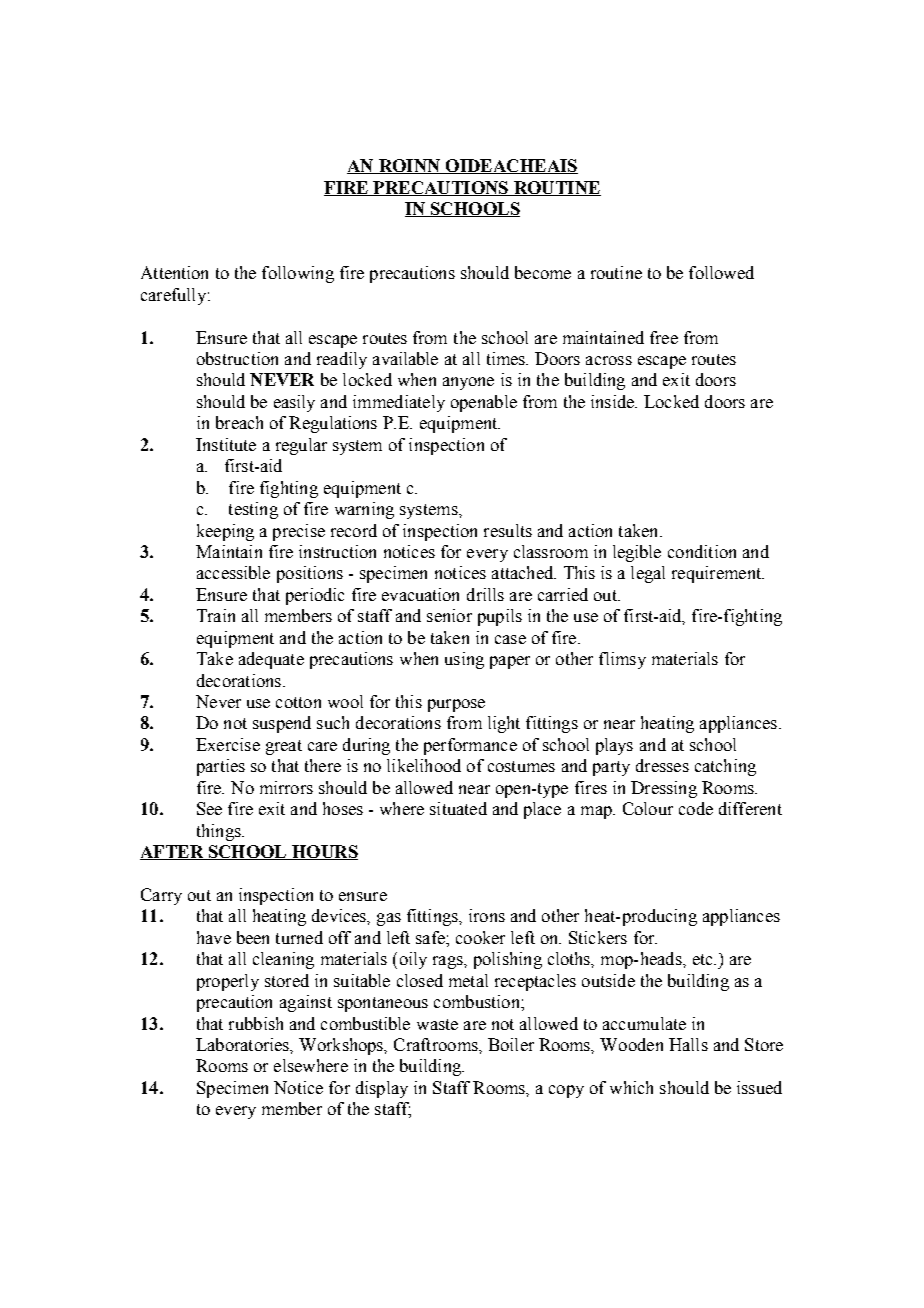 The image size is (924, 1308). Describe the element at coordinates (511, 1044) in the document. I see `Boiler` at that location.
